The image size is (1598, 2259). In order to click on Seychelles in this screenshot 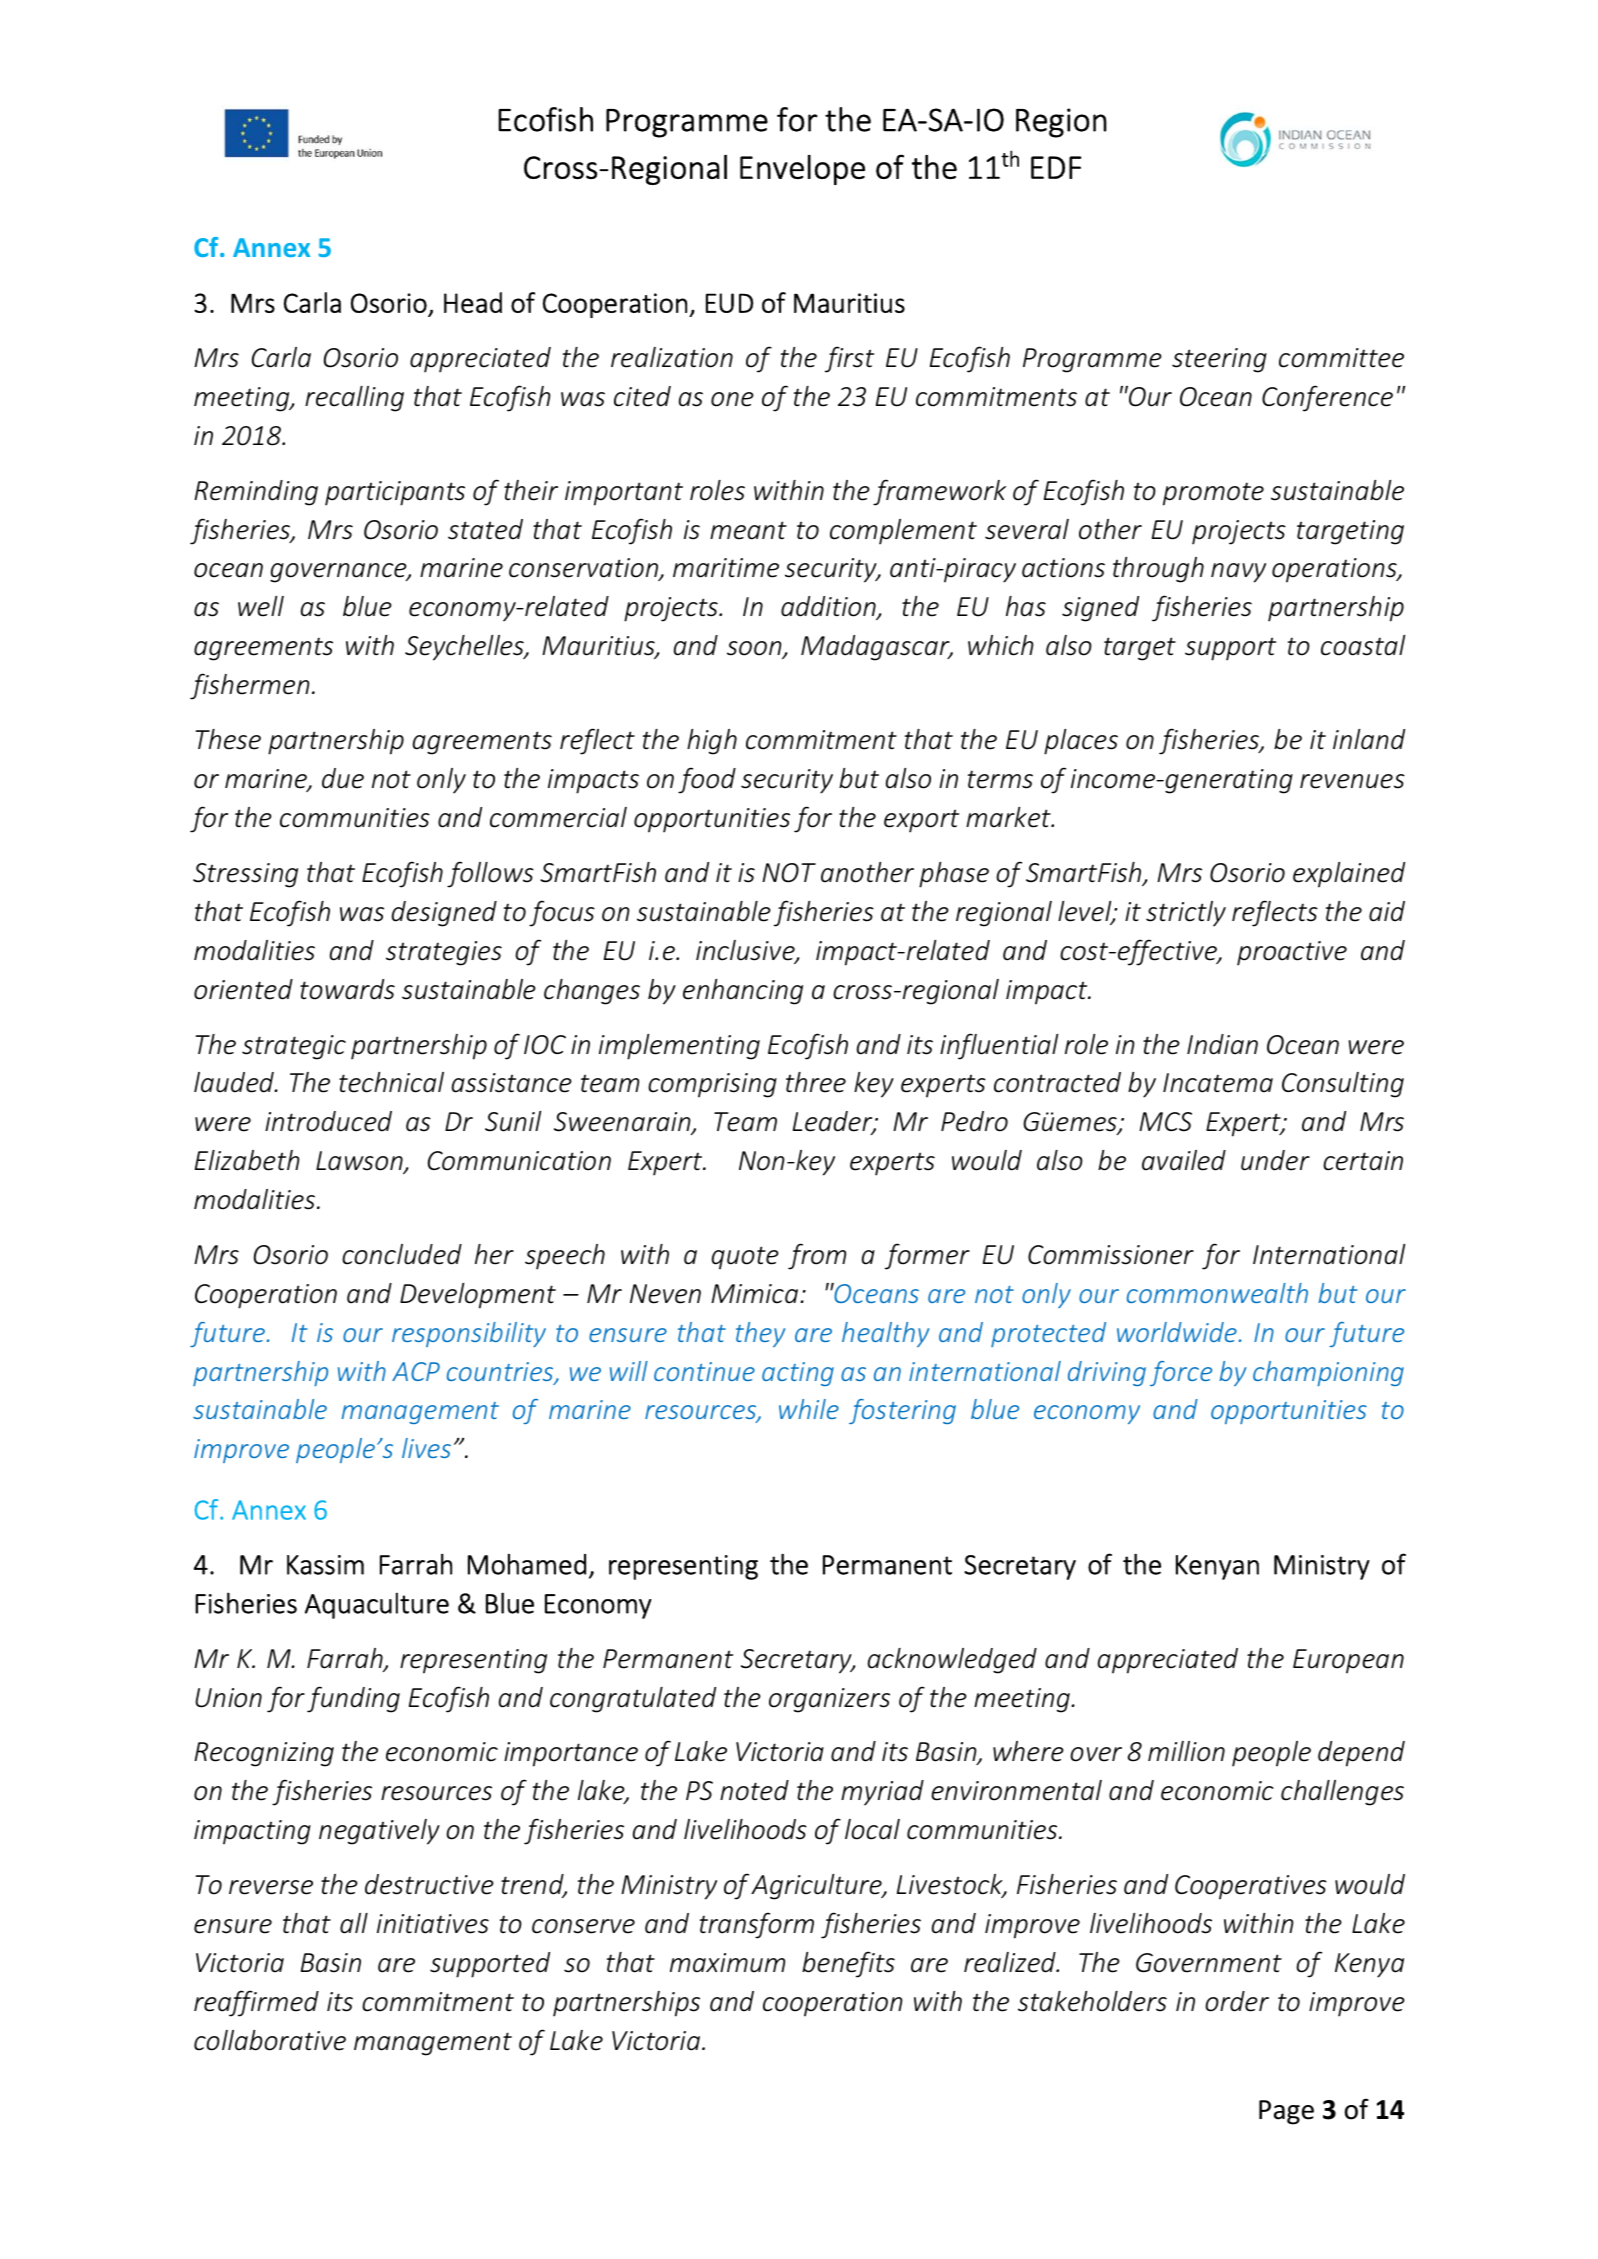, I will do `click(465, 648)`.
